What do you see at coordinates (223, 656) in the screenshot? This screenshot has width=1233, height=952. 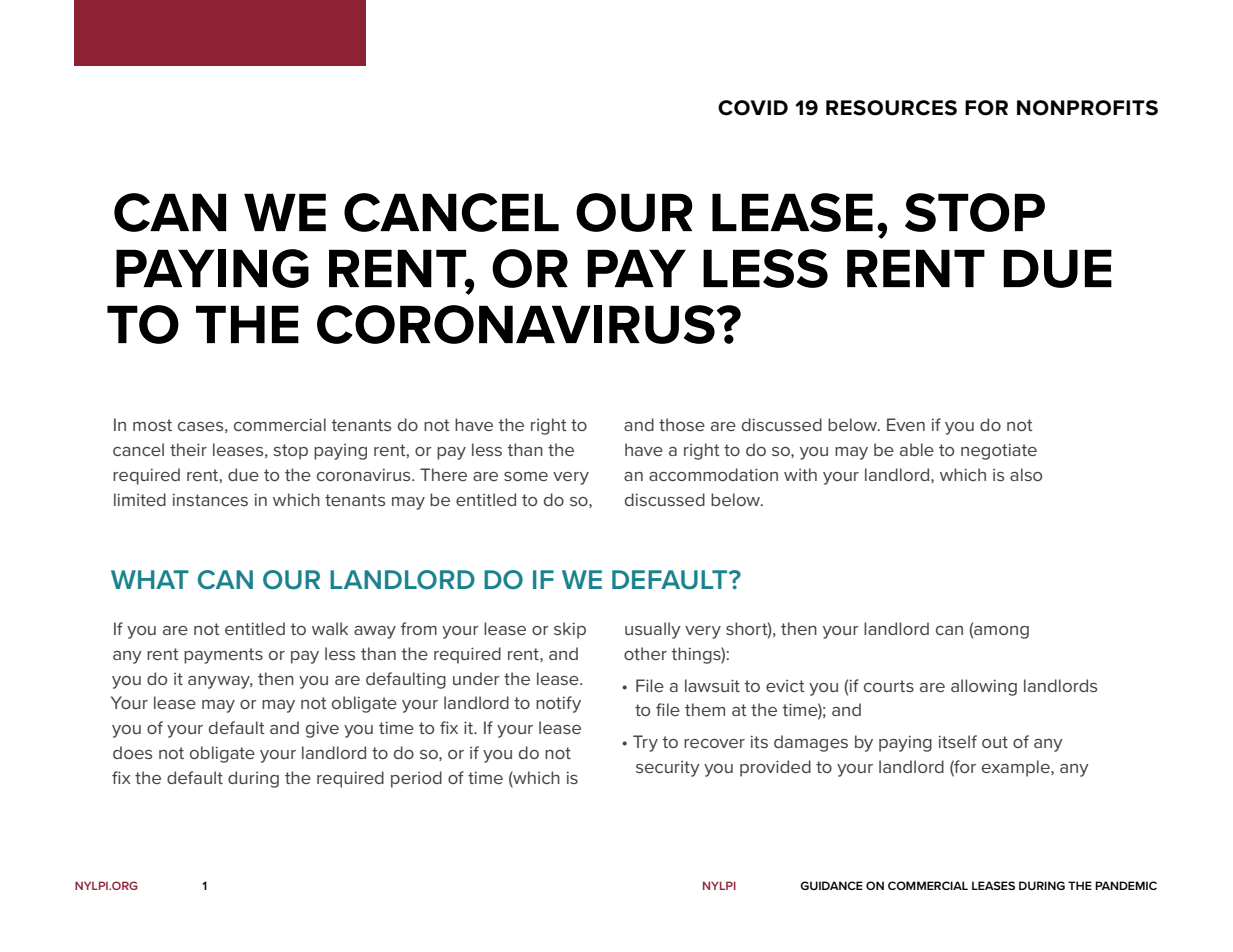 I see `payments` at bounding box center [223, 656].
